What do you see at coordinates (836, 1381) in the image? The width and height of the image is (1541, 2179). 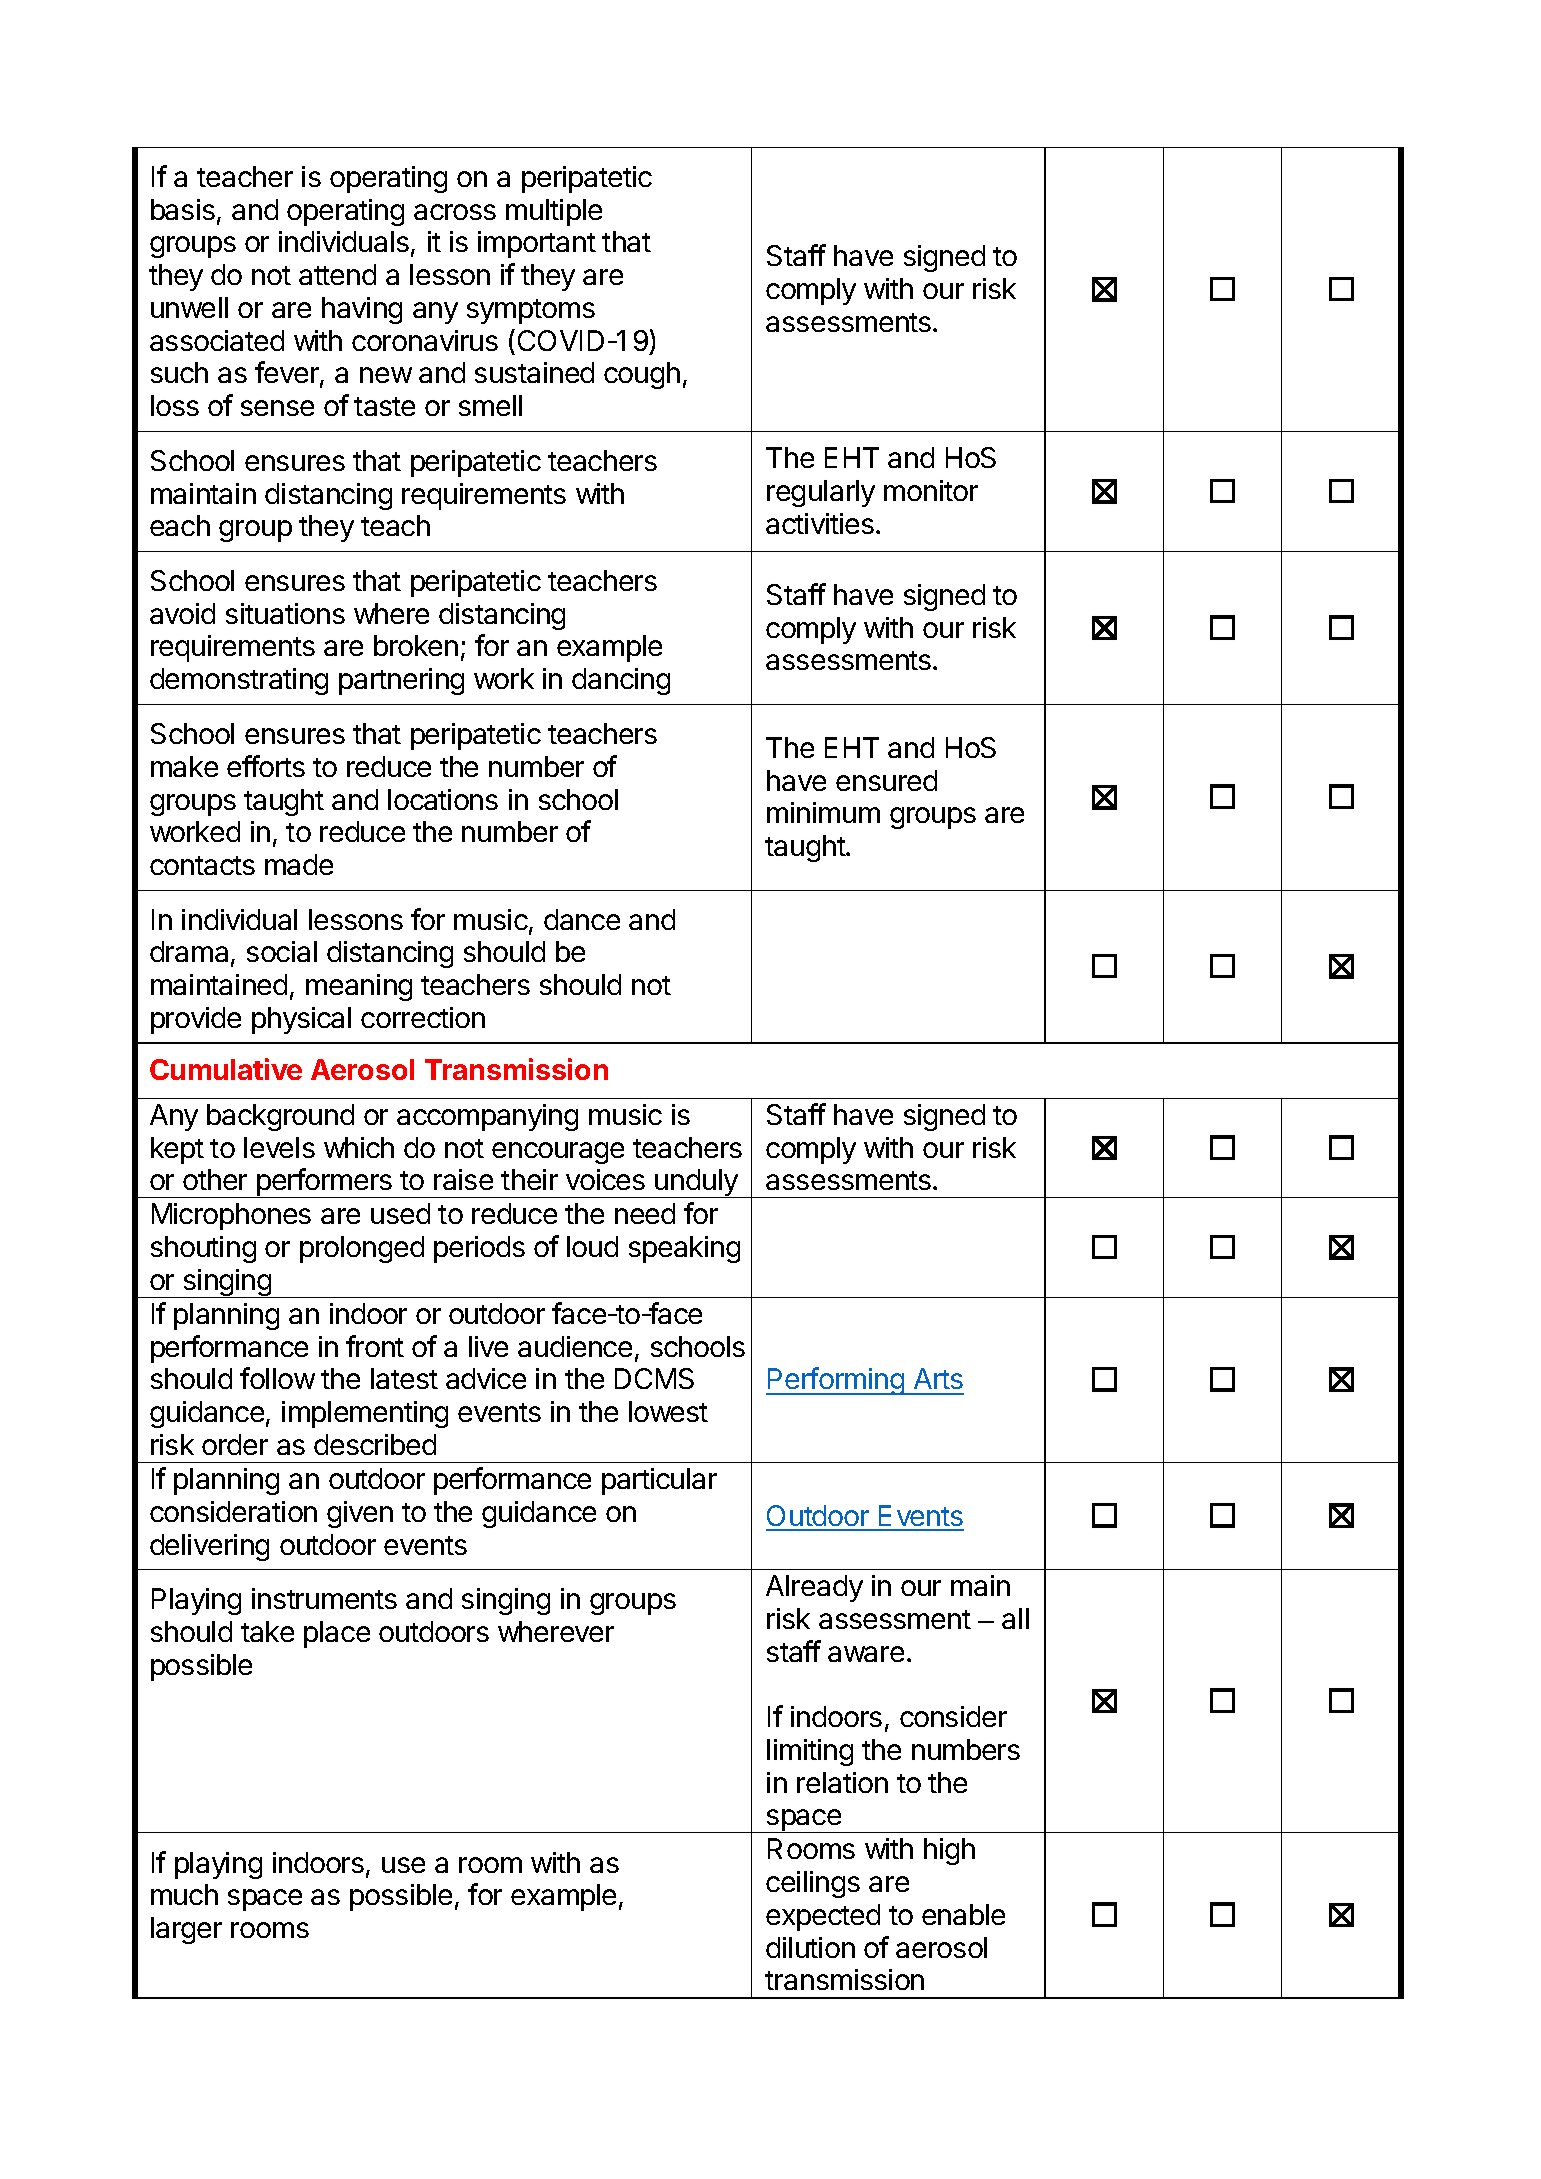 I see `Performing` at bounding box center [836, 1381].
